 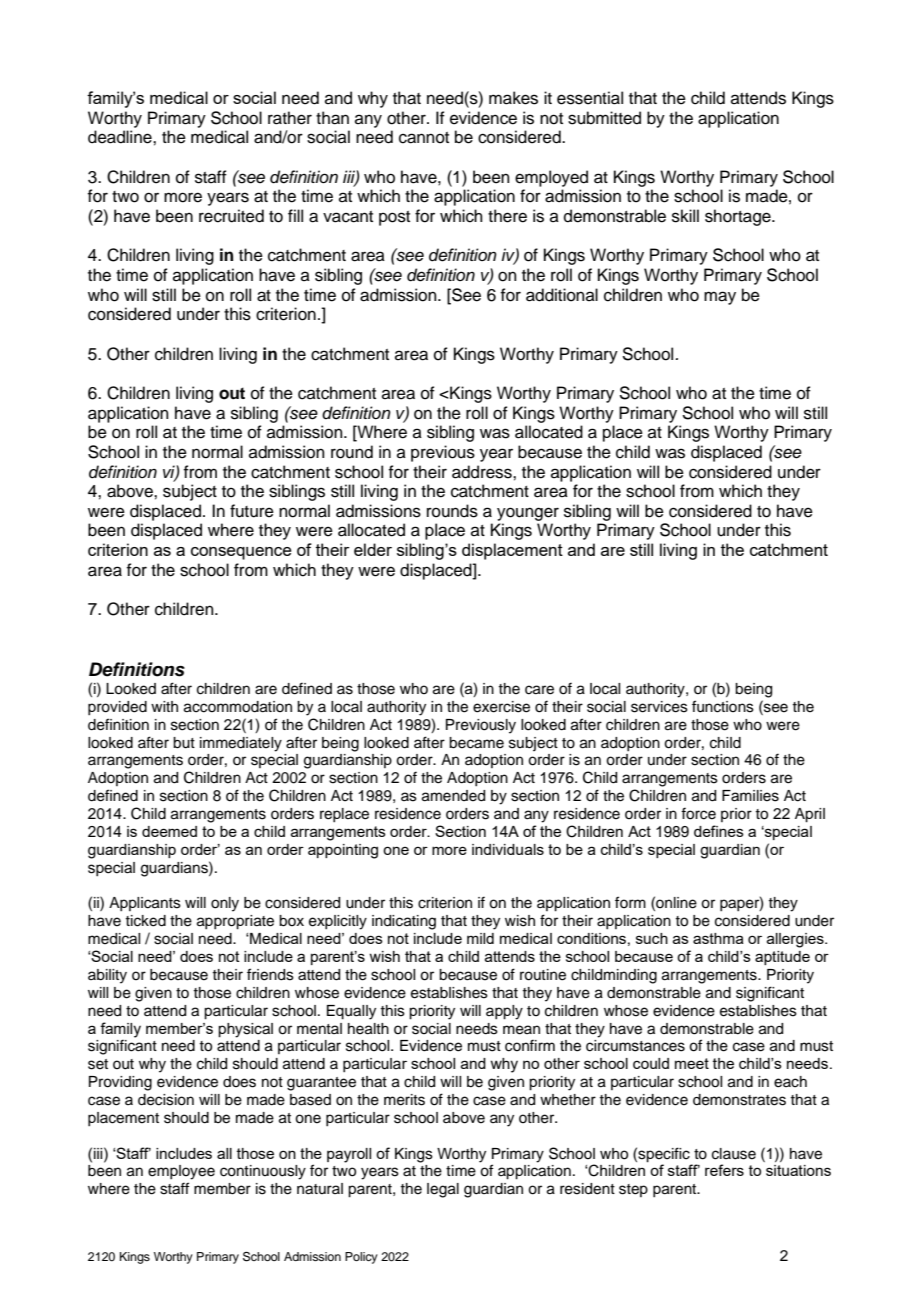 I want to click on employee, so click(x=181, y=1172).
